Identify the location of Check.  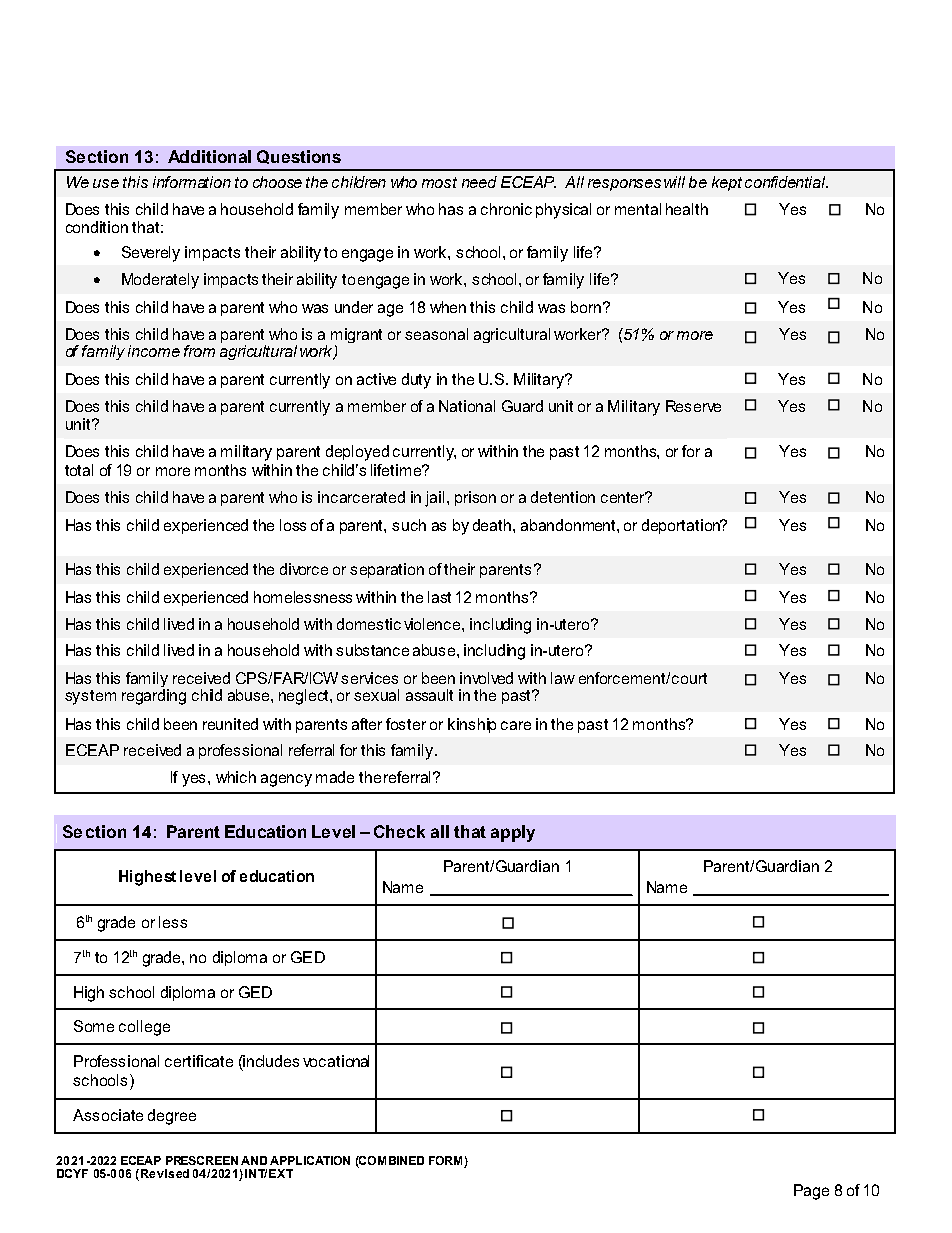
(399, 831).
